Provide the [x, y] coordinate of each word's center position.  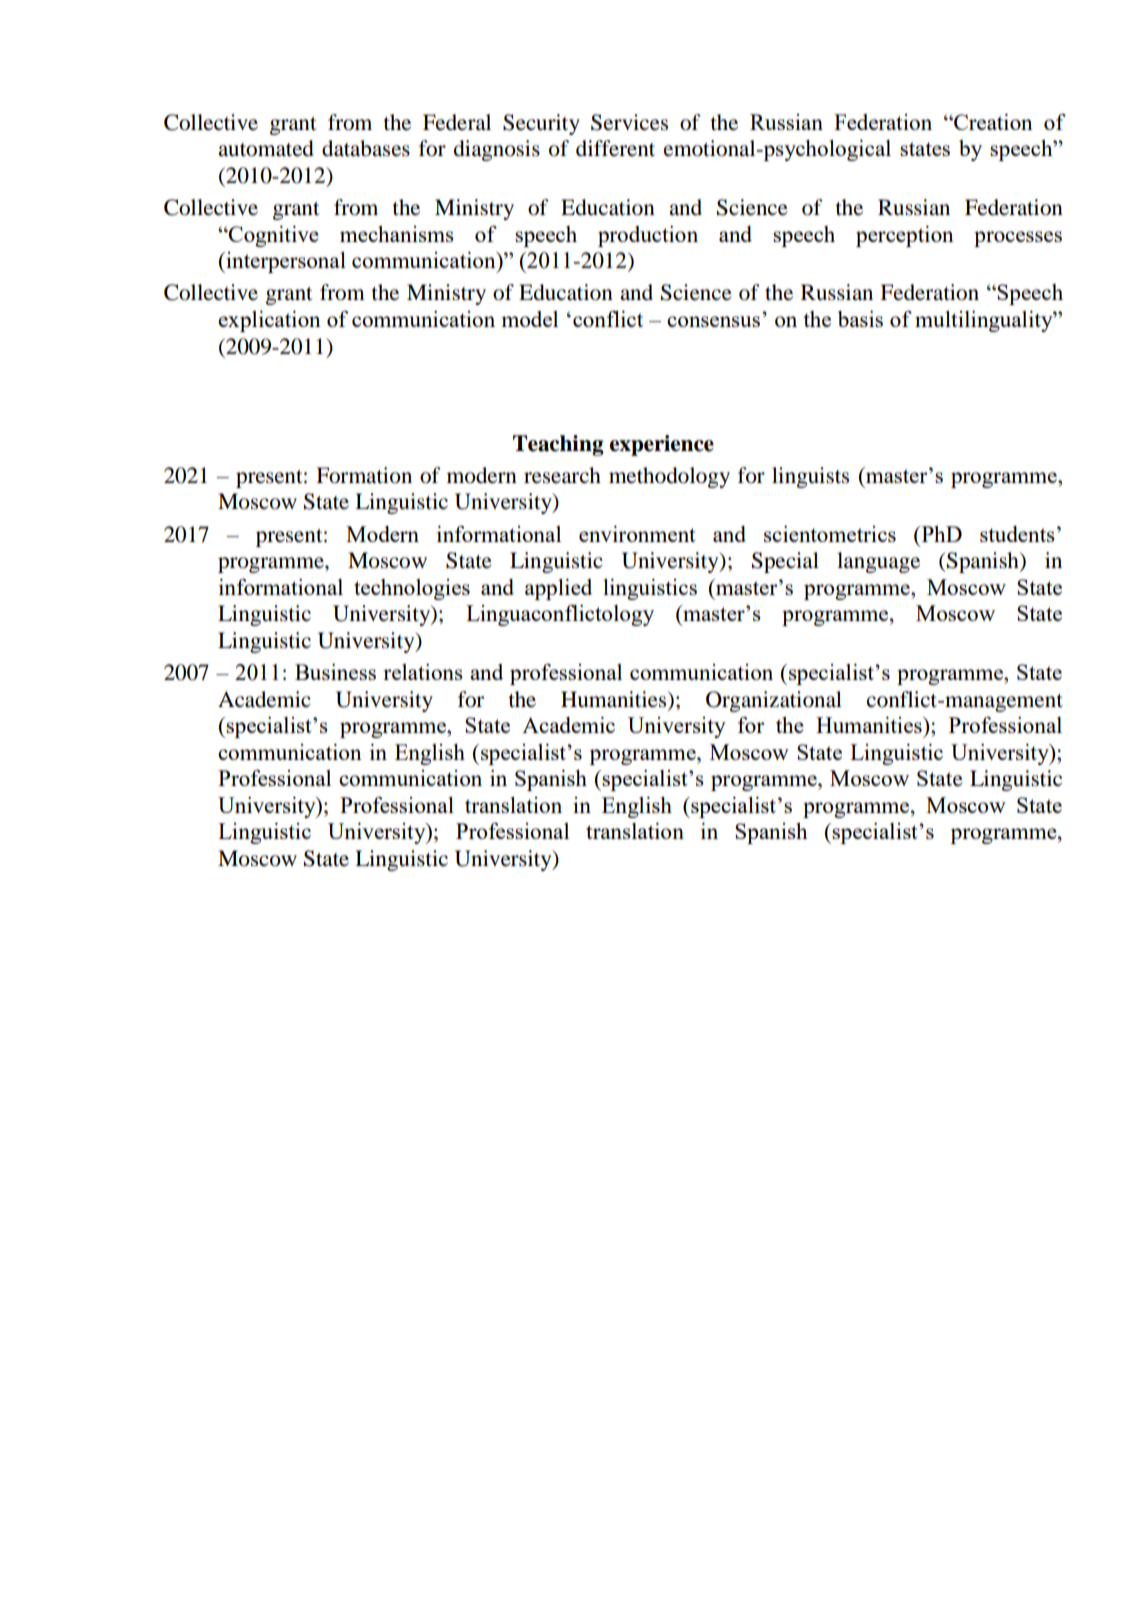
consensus [713, 321]
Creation [992, 122]
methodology [669, 477]
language [878, 562]
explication [269, 321]
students [1017, 534]
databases [366, 148]
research [562, 475]
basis [860, 319]
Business [335, 672]
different [615, 148]
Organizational [774, 701]
